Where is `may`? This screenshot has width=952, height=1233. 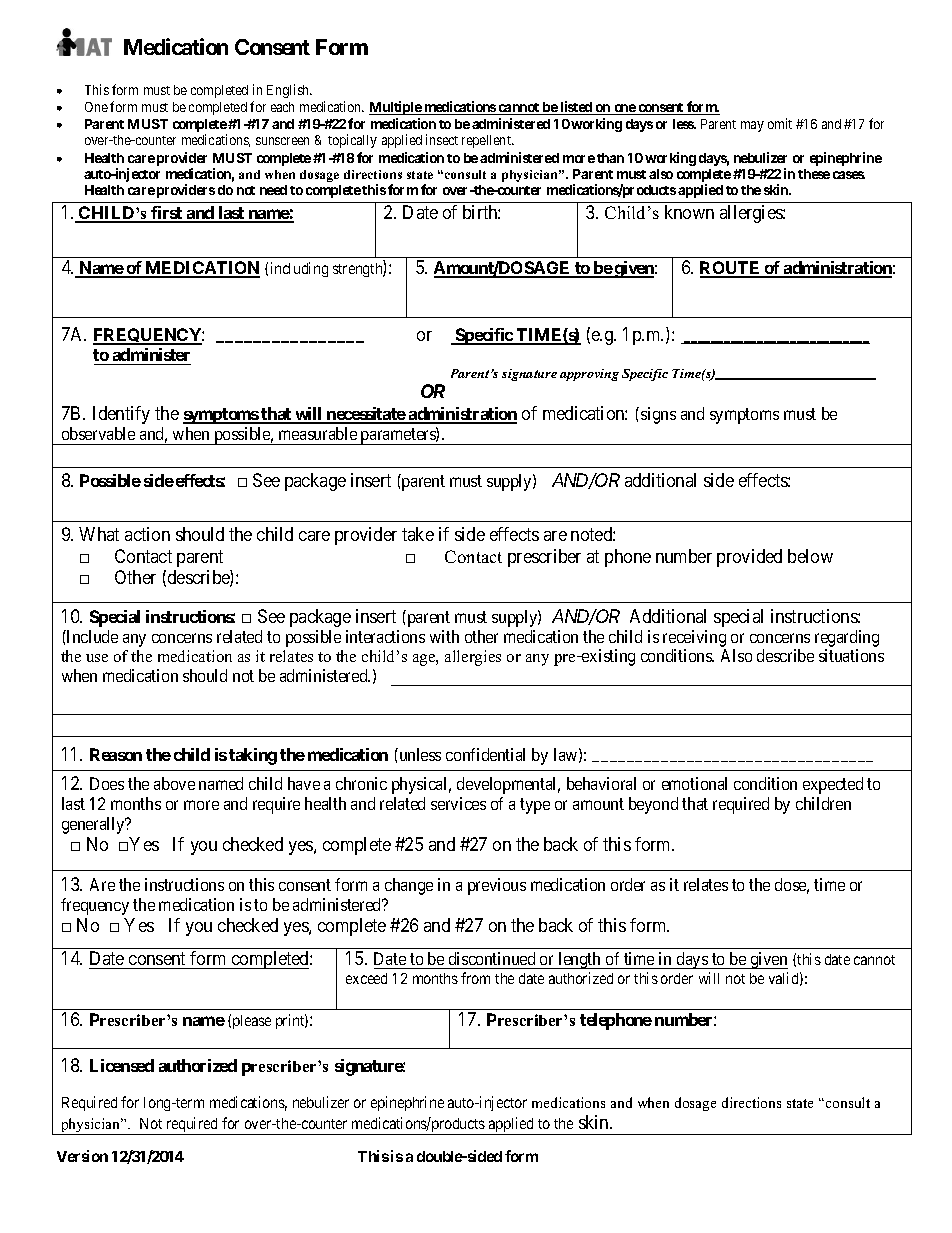
may is located at coordinates (752, 126).
